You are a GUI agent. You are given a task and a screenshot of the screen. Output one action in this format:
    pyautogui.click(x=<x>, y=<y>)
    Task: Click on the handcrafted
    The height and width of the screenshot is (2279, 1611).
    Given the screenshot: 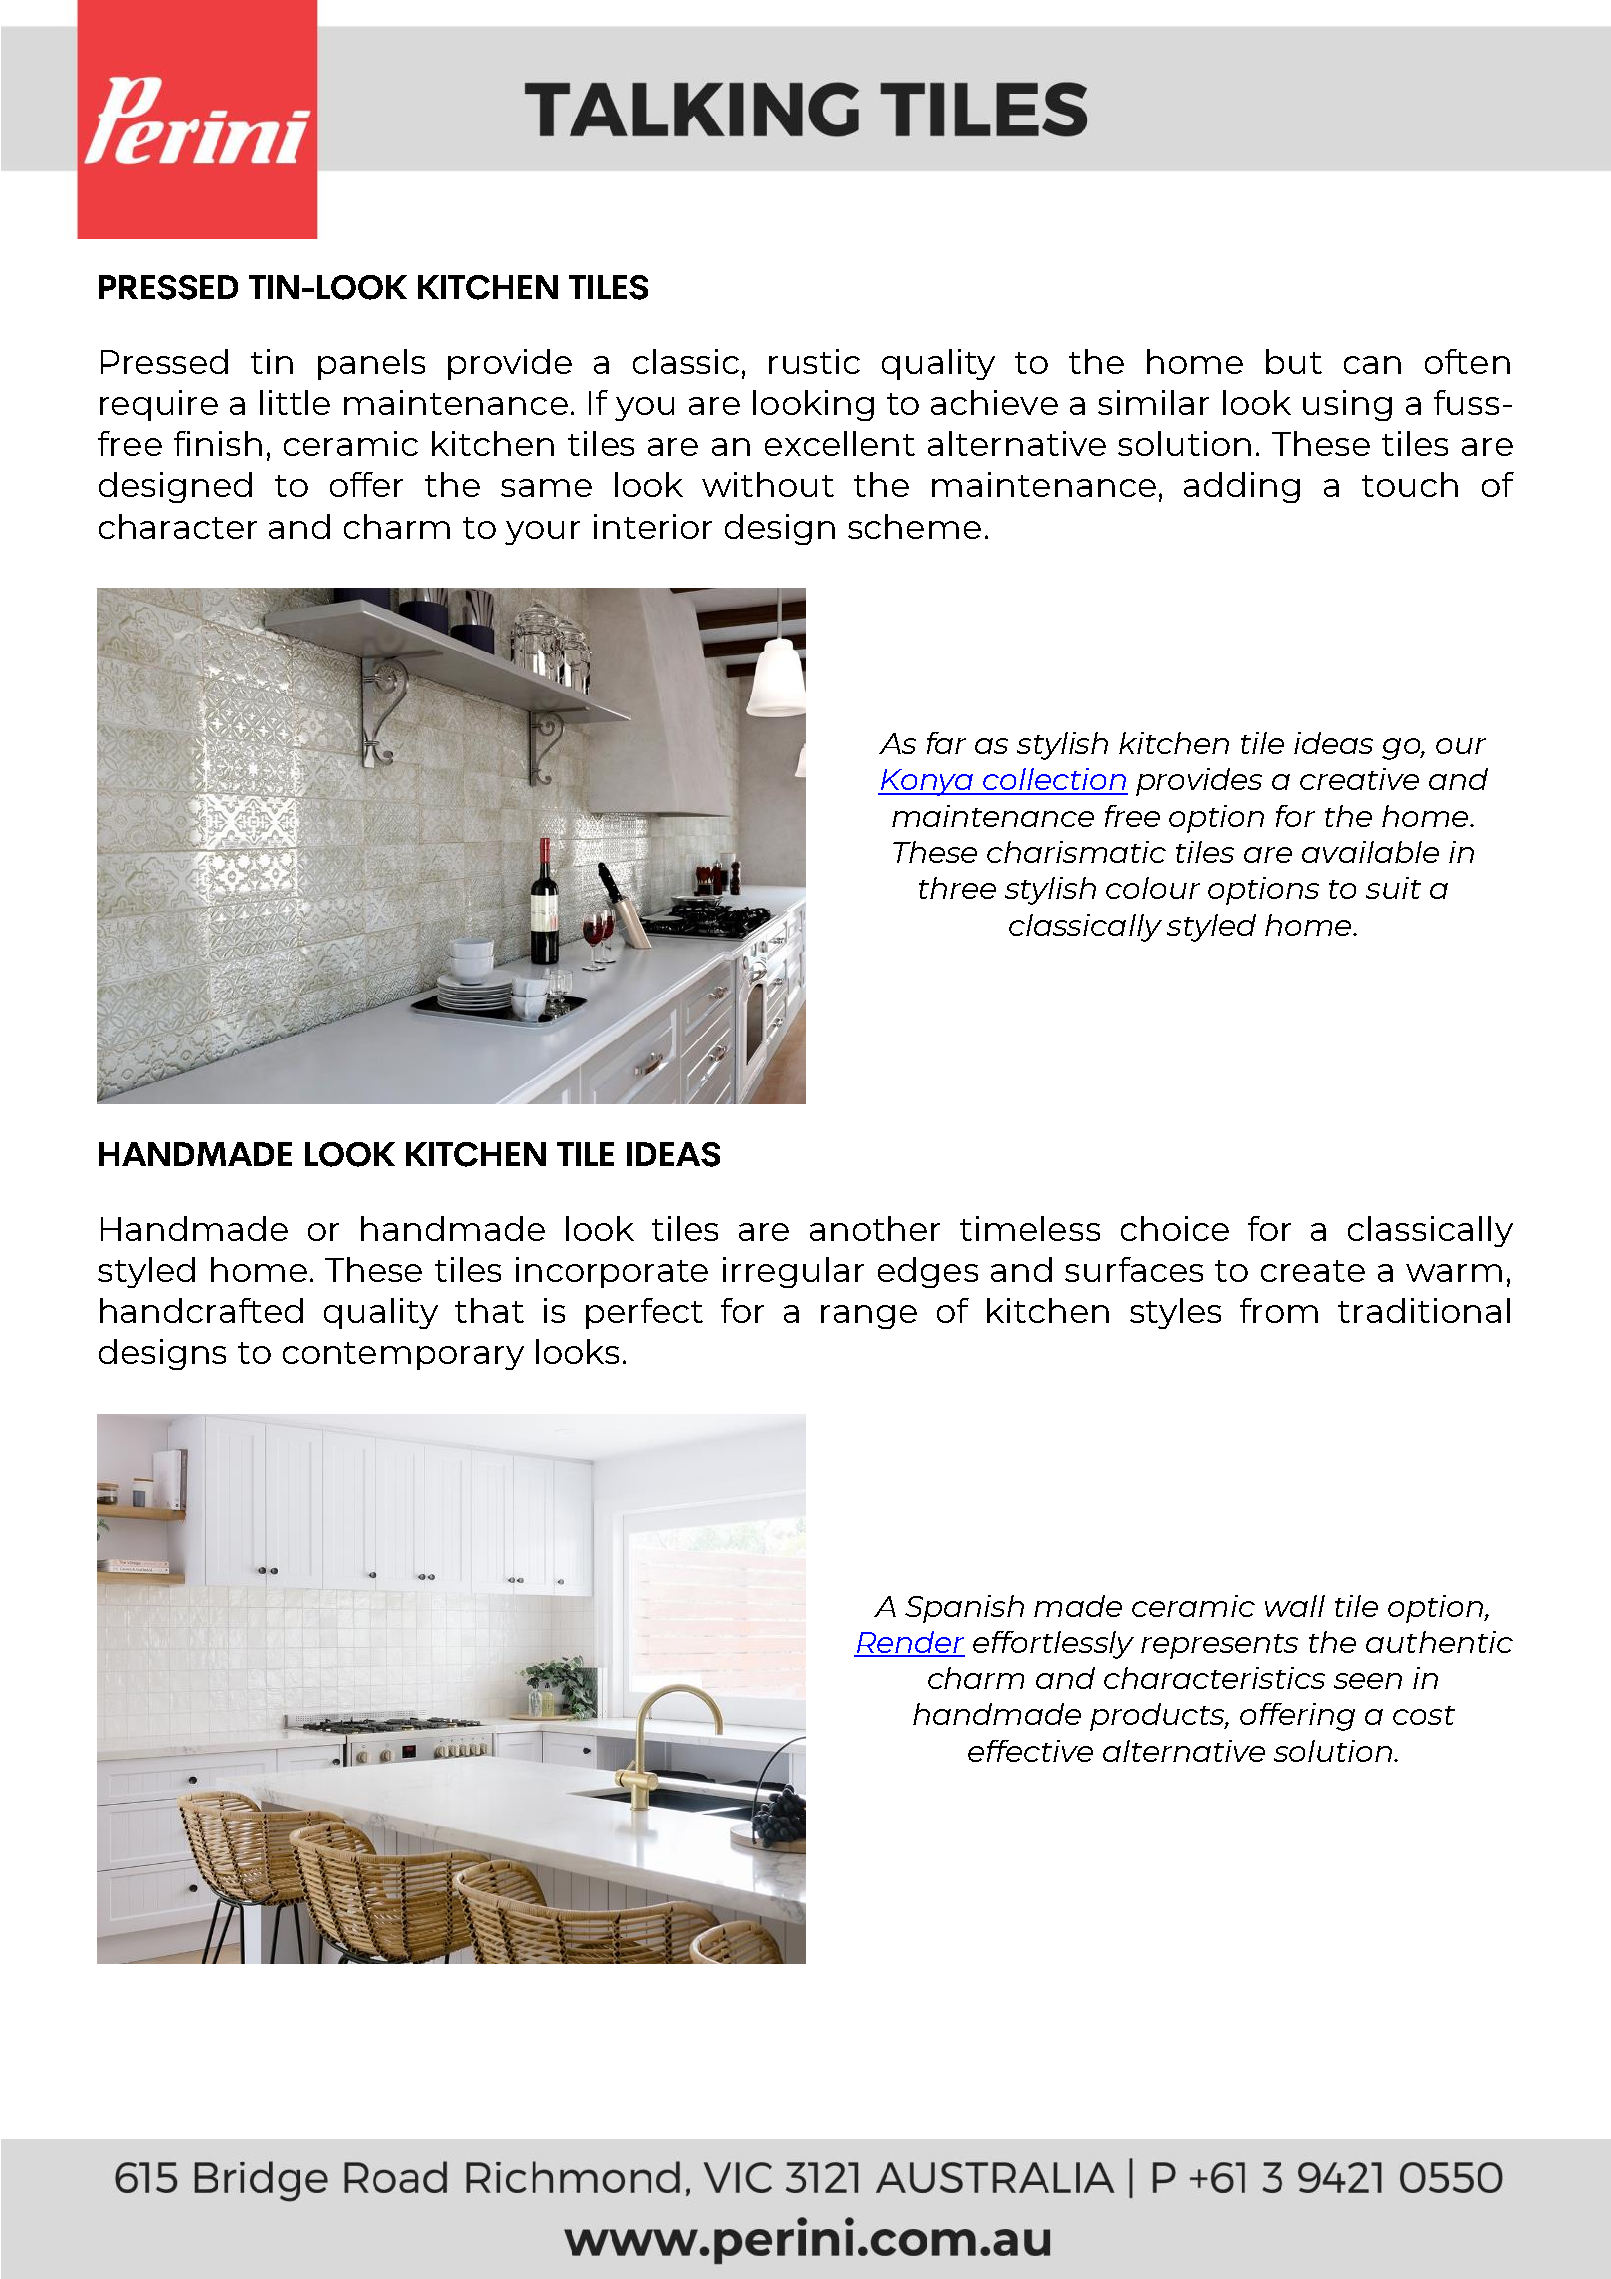 What is the action you would take?
    pyautogui.click(x=201, y=1310)
